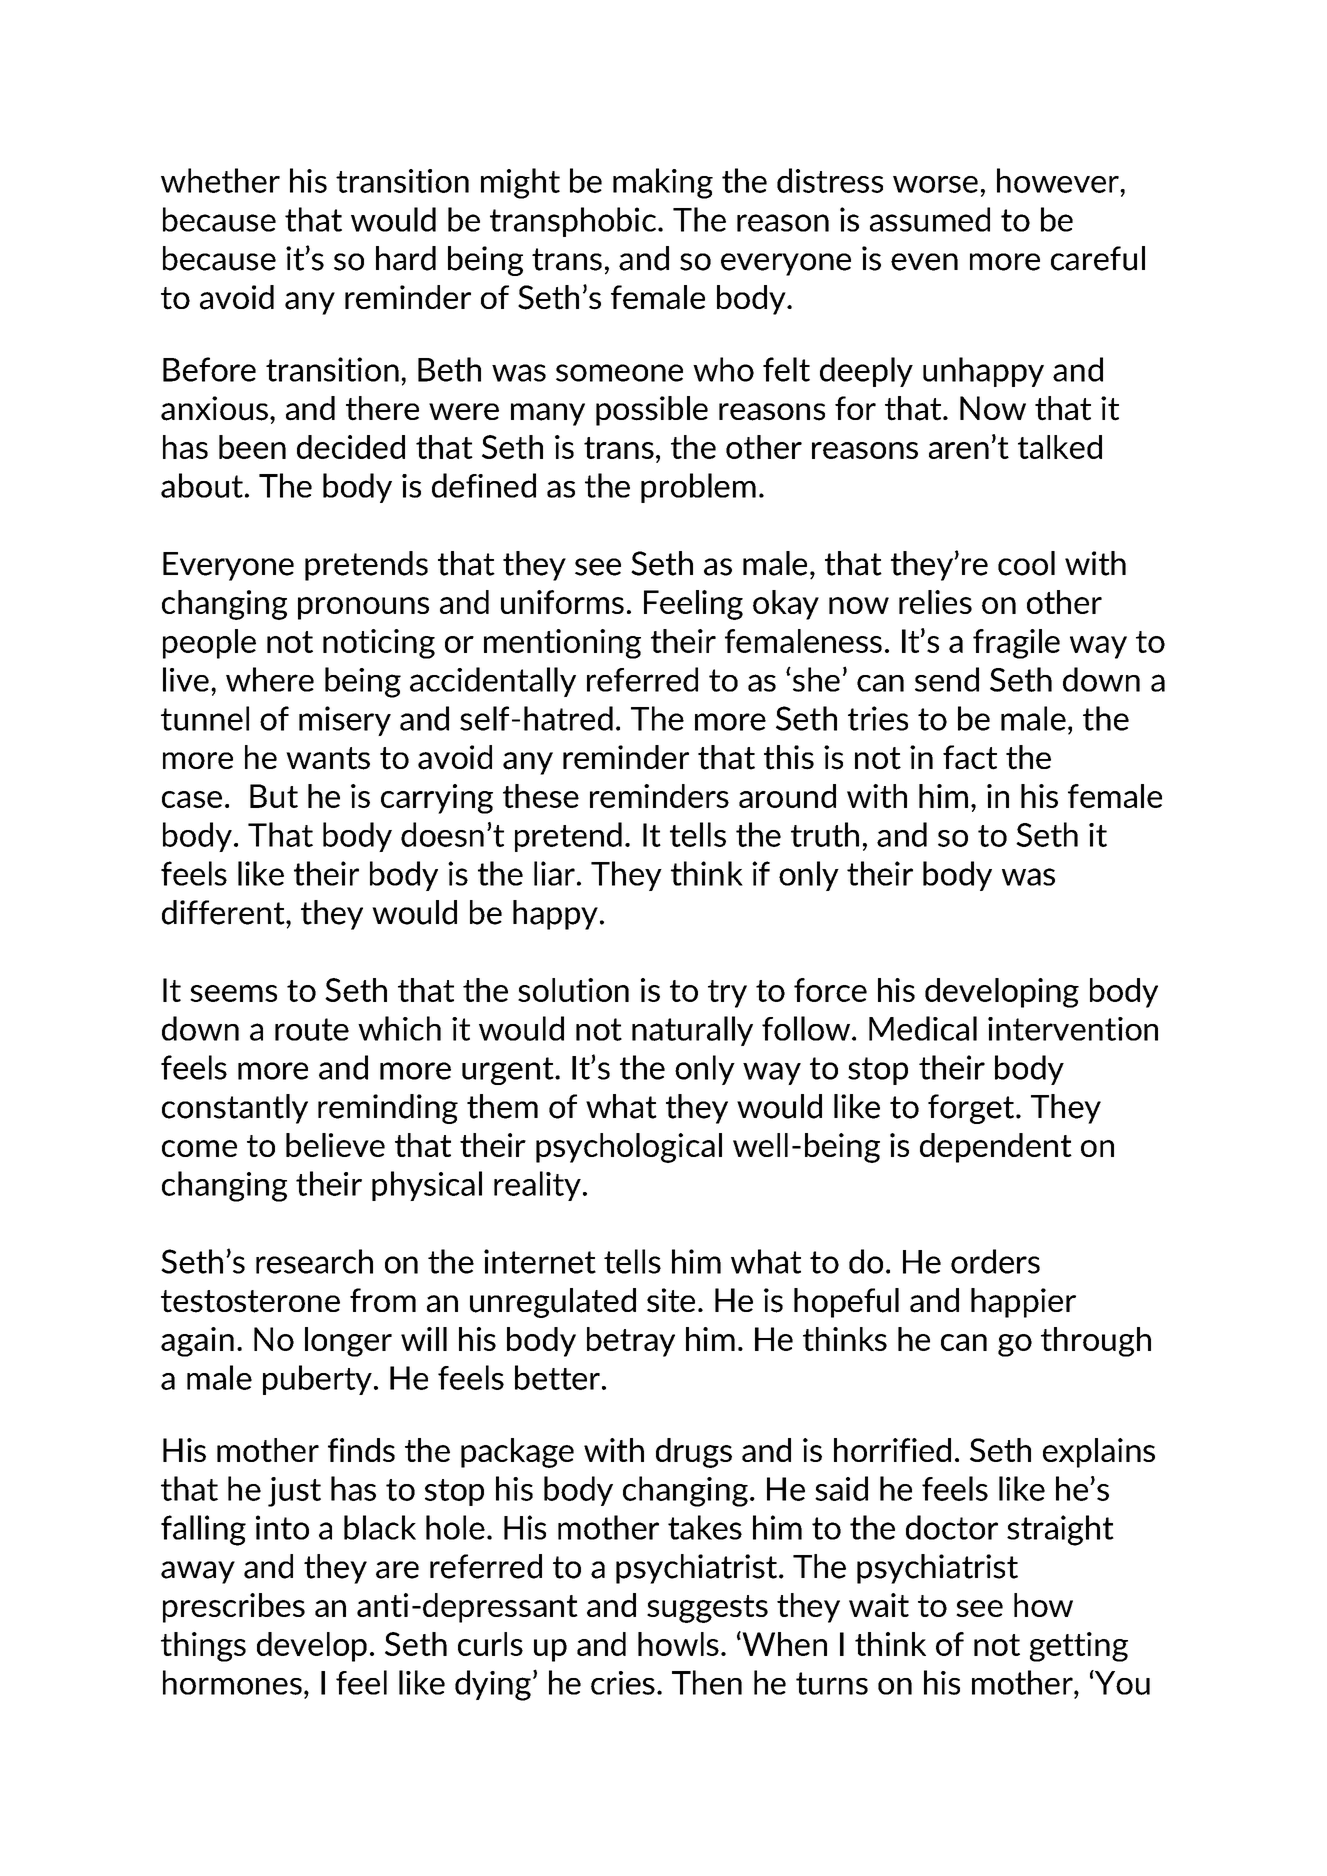 This screenshot has height=1876, width=1327. What do you see at coordinates (270, 679) in the screenshot?
I see `where` at bounding box center [270, 679].
